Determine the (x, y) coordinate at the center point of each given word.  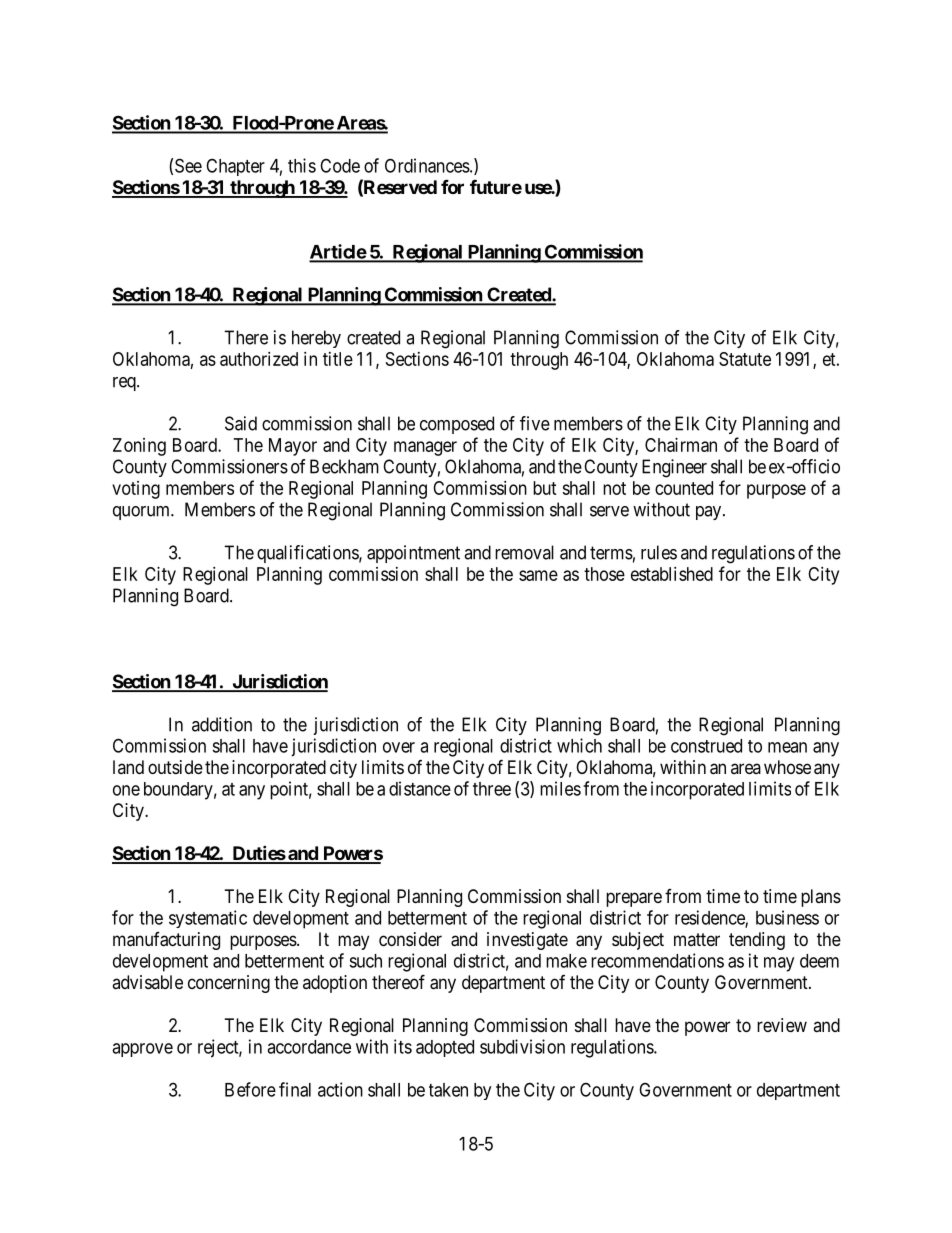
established (672, 574)
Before (250, 1089)
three (492, 789)
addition (222, 724)
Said (241, 423)
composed (457, 425)
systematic (208, 919)
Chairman (681, 445)
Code (340, 165)
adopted (445, 1048)
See (188, 165)
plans (821, 898)
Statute (745, 359)
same (538, 575)
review (782, 1025)
